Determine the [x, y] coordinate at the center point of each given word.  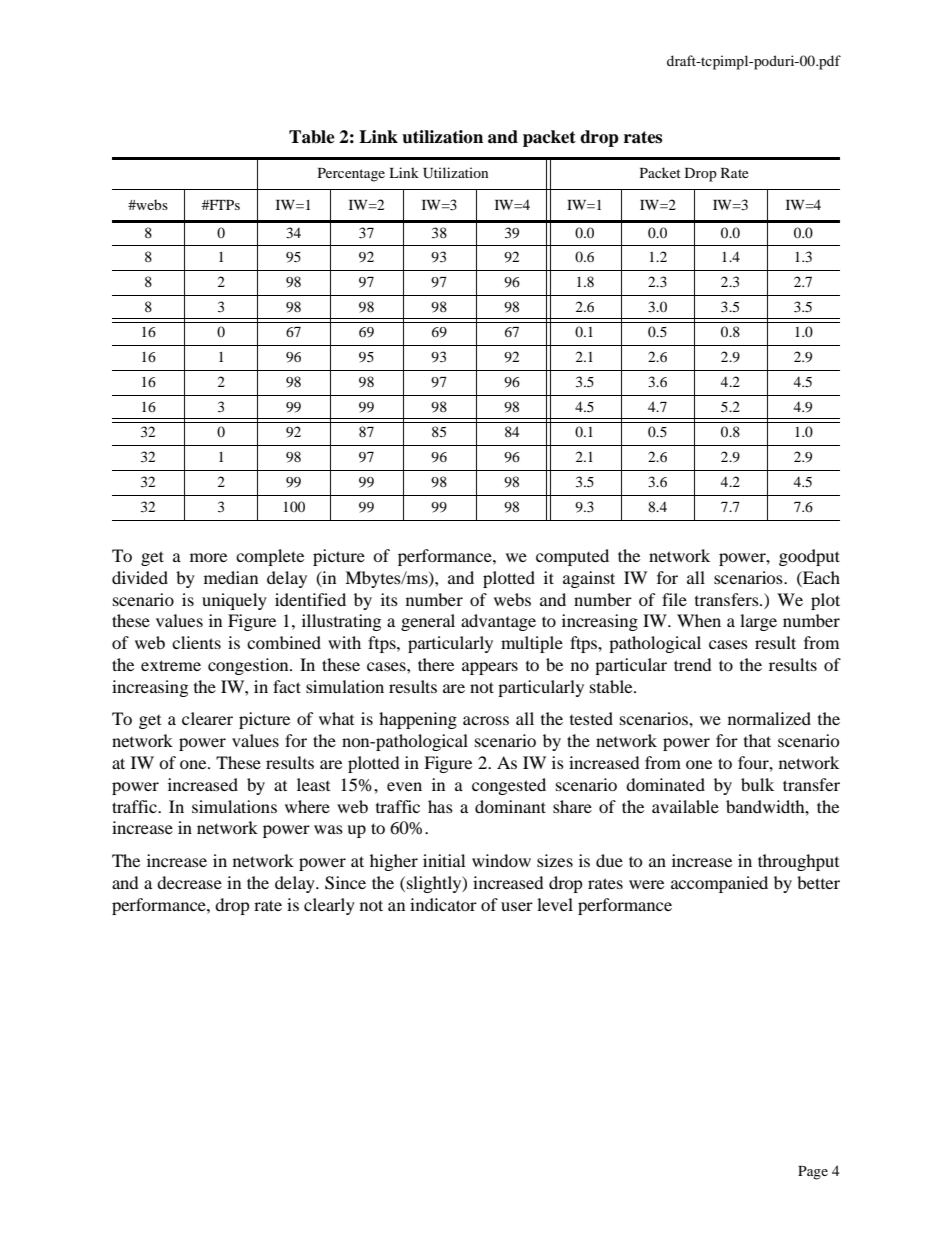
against [589, 579]
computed [572, 557]
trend [693, 664]
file [674, 599]
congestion [249, 666]
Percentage [351, 175]
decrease [189, 882]
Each [820, 577]
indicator [443, 904]
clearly [329, 906]
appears [490, 668]
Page [813, 1173]
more [208, 557]
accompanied [719, 884]
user [517, 906]
